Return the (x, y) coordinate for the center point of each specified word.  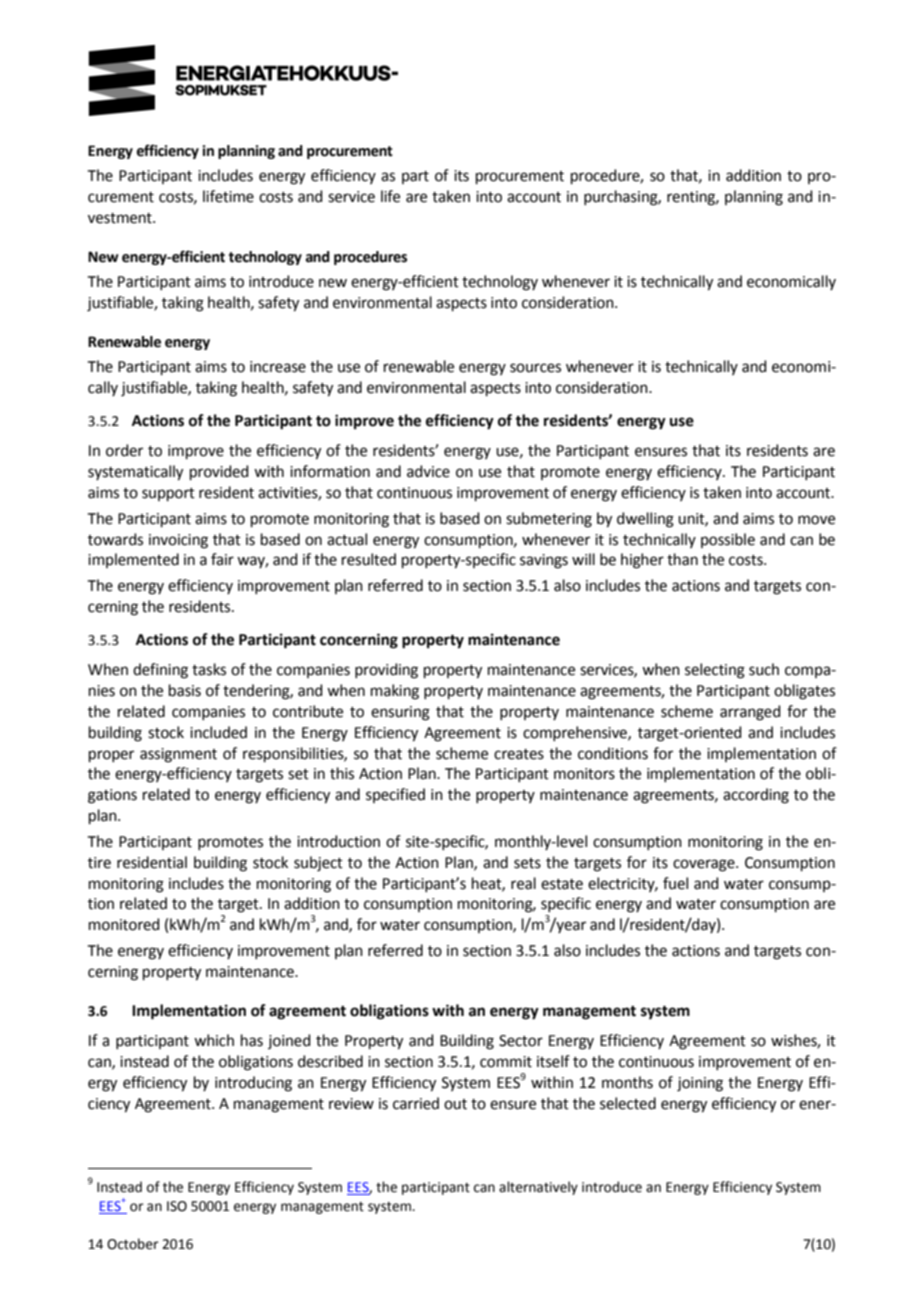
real (523, 883)
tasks (209, 669)
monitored (124, 924)
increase (278, 367)
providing (386, 671)
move (816, 520)
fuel (675, 883)
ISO (177, 1206)
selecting (715, 671)
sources (535, 368)
